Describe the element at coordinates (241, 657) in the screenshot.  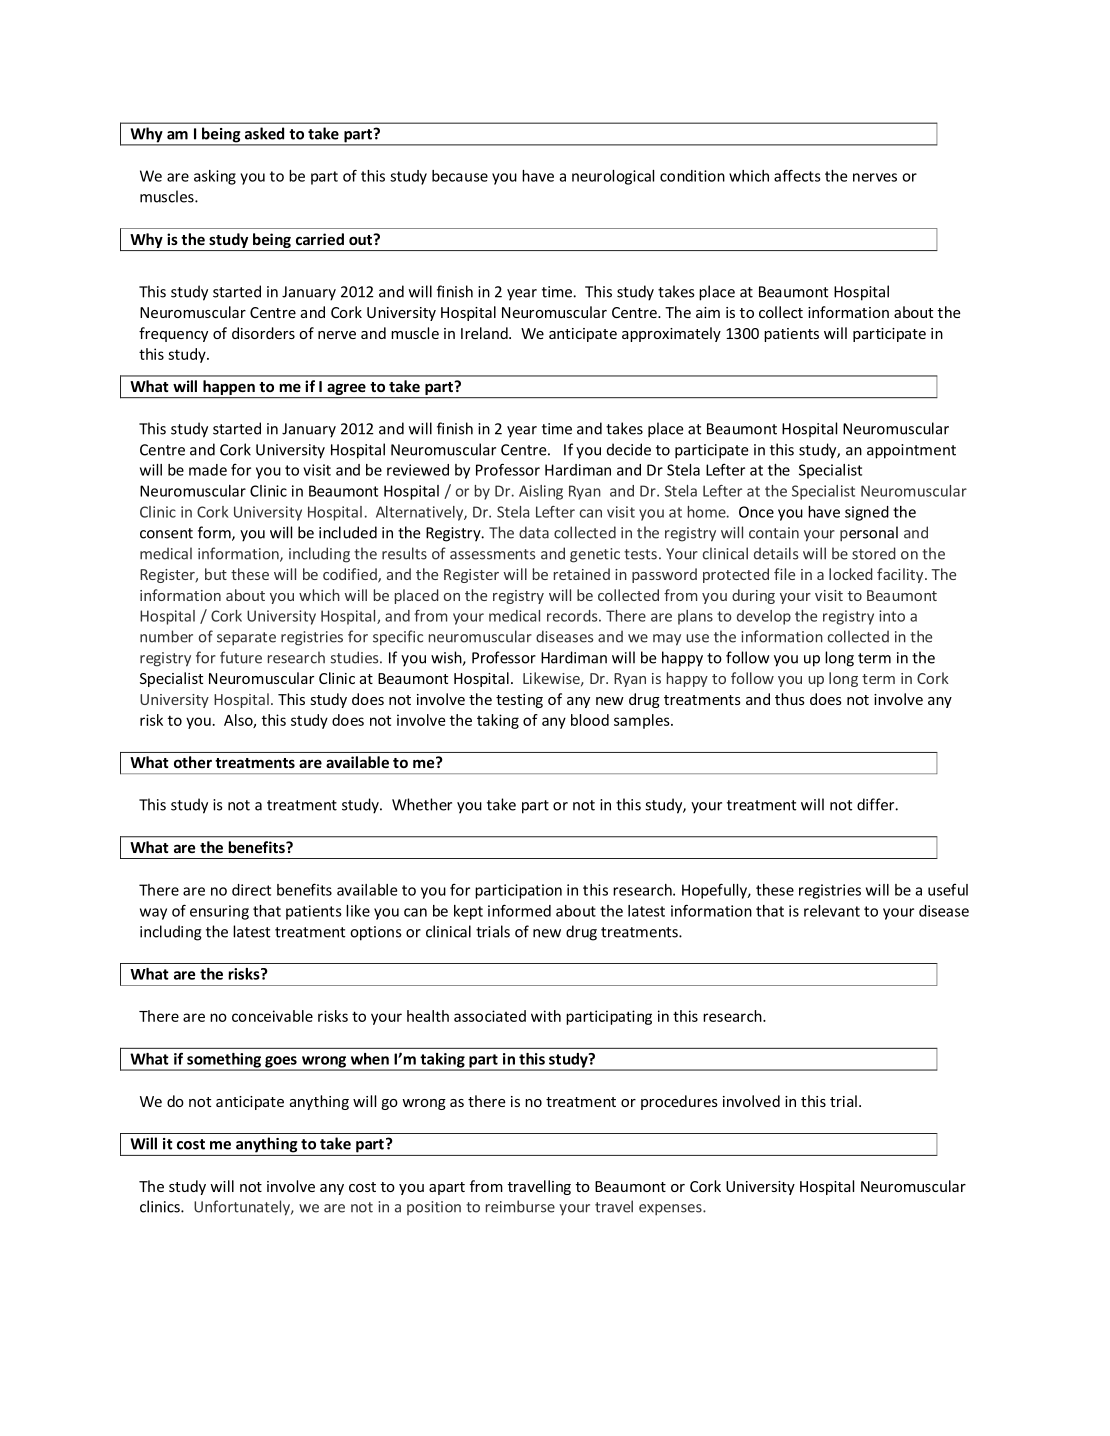
I see `future` at that location.
